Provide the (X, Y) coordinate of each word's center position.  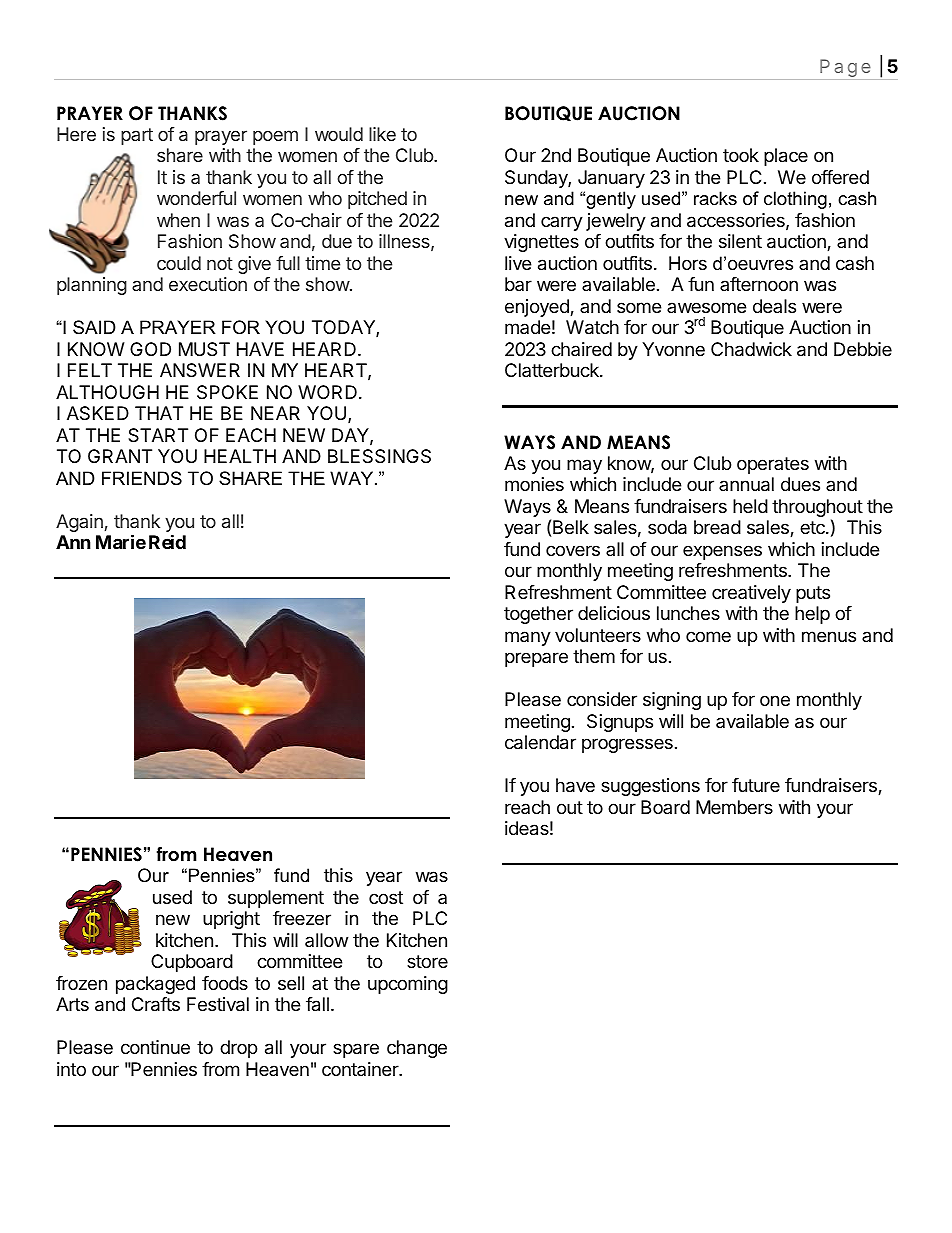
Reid (167, 541)
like (382, 134)
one (775, 700)
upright (231, 920)
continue (155, 1047)
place (786, 157)
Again (79, 523)
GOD (150, 349)
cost (386, 897)
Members (734, 807)
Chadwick (751, 349)
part (137, 136)
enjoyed (538, 308)
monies (534, 484)
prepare (536, 659)
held (750, 506)
